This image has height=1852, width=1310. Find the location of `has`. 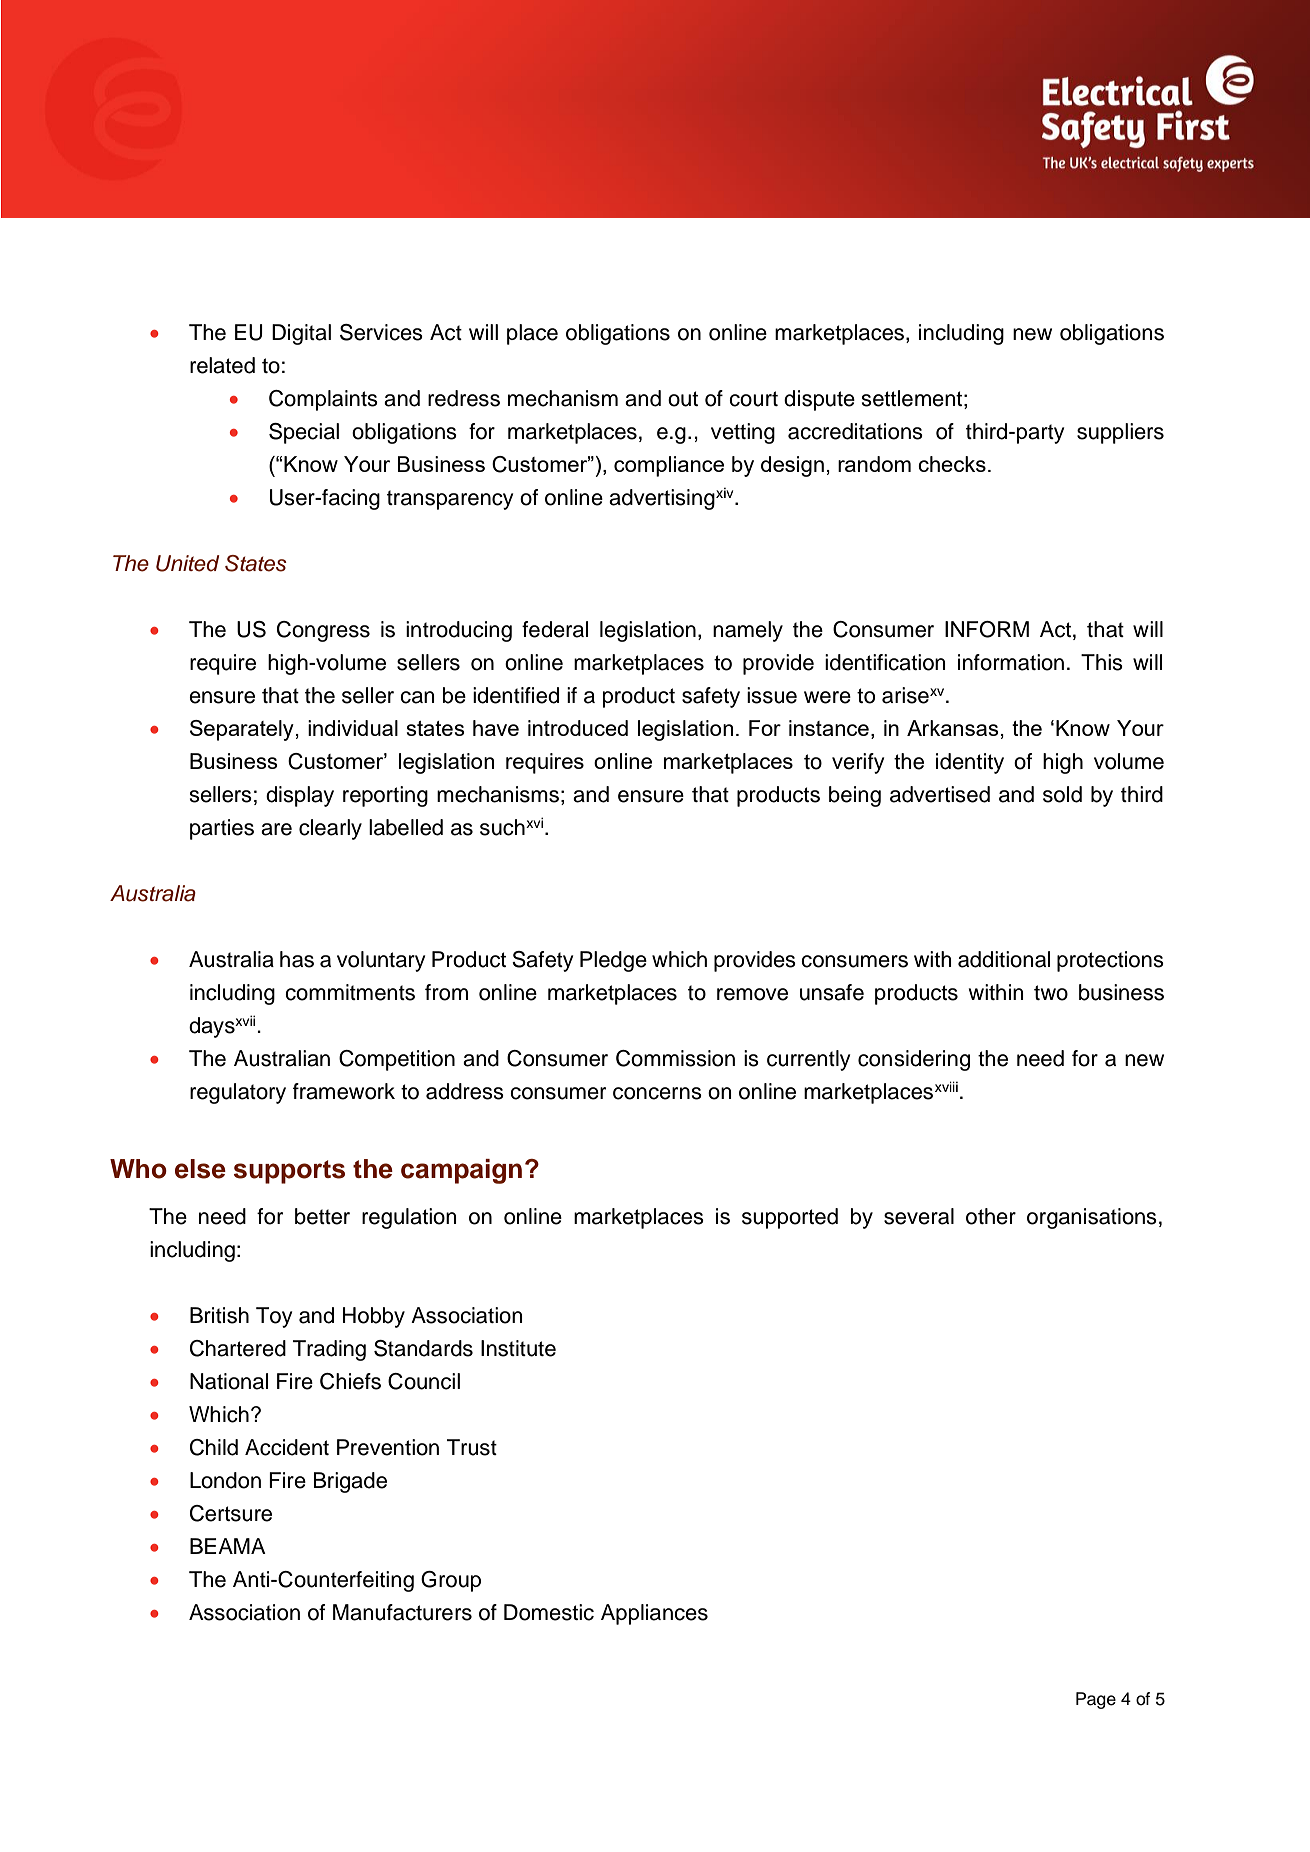

has is located at coordinates (297, 959).
